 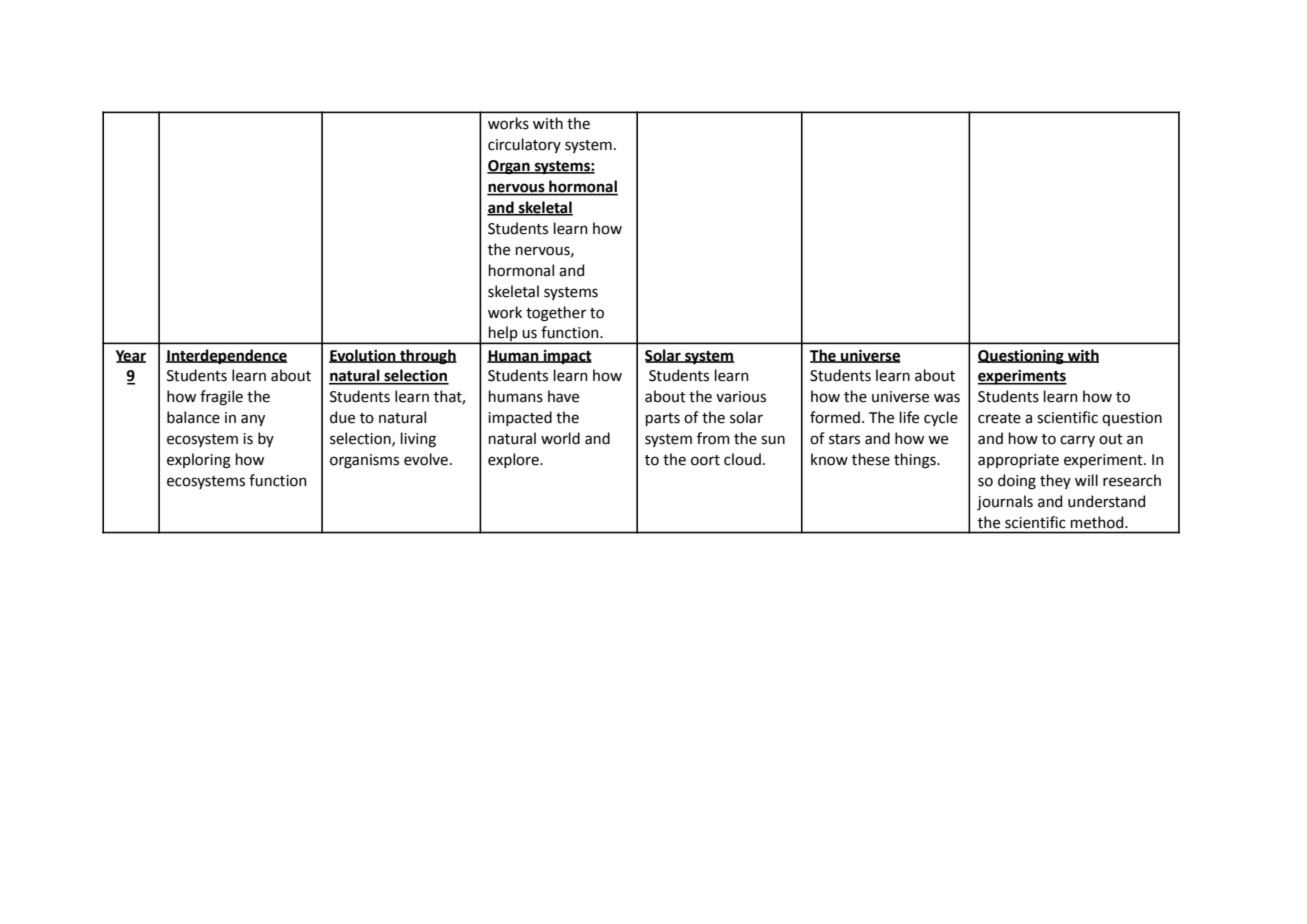 What do you see at coordinates (199, 461) in the document?
I see `exploring` at bounding box center [199, 461].
